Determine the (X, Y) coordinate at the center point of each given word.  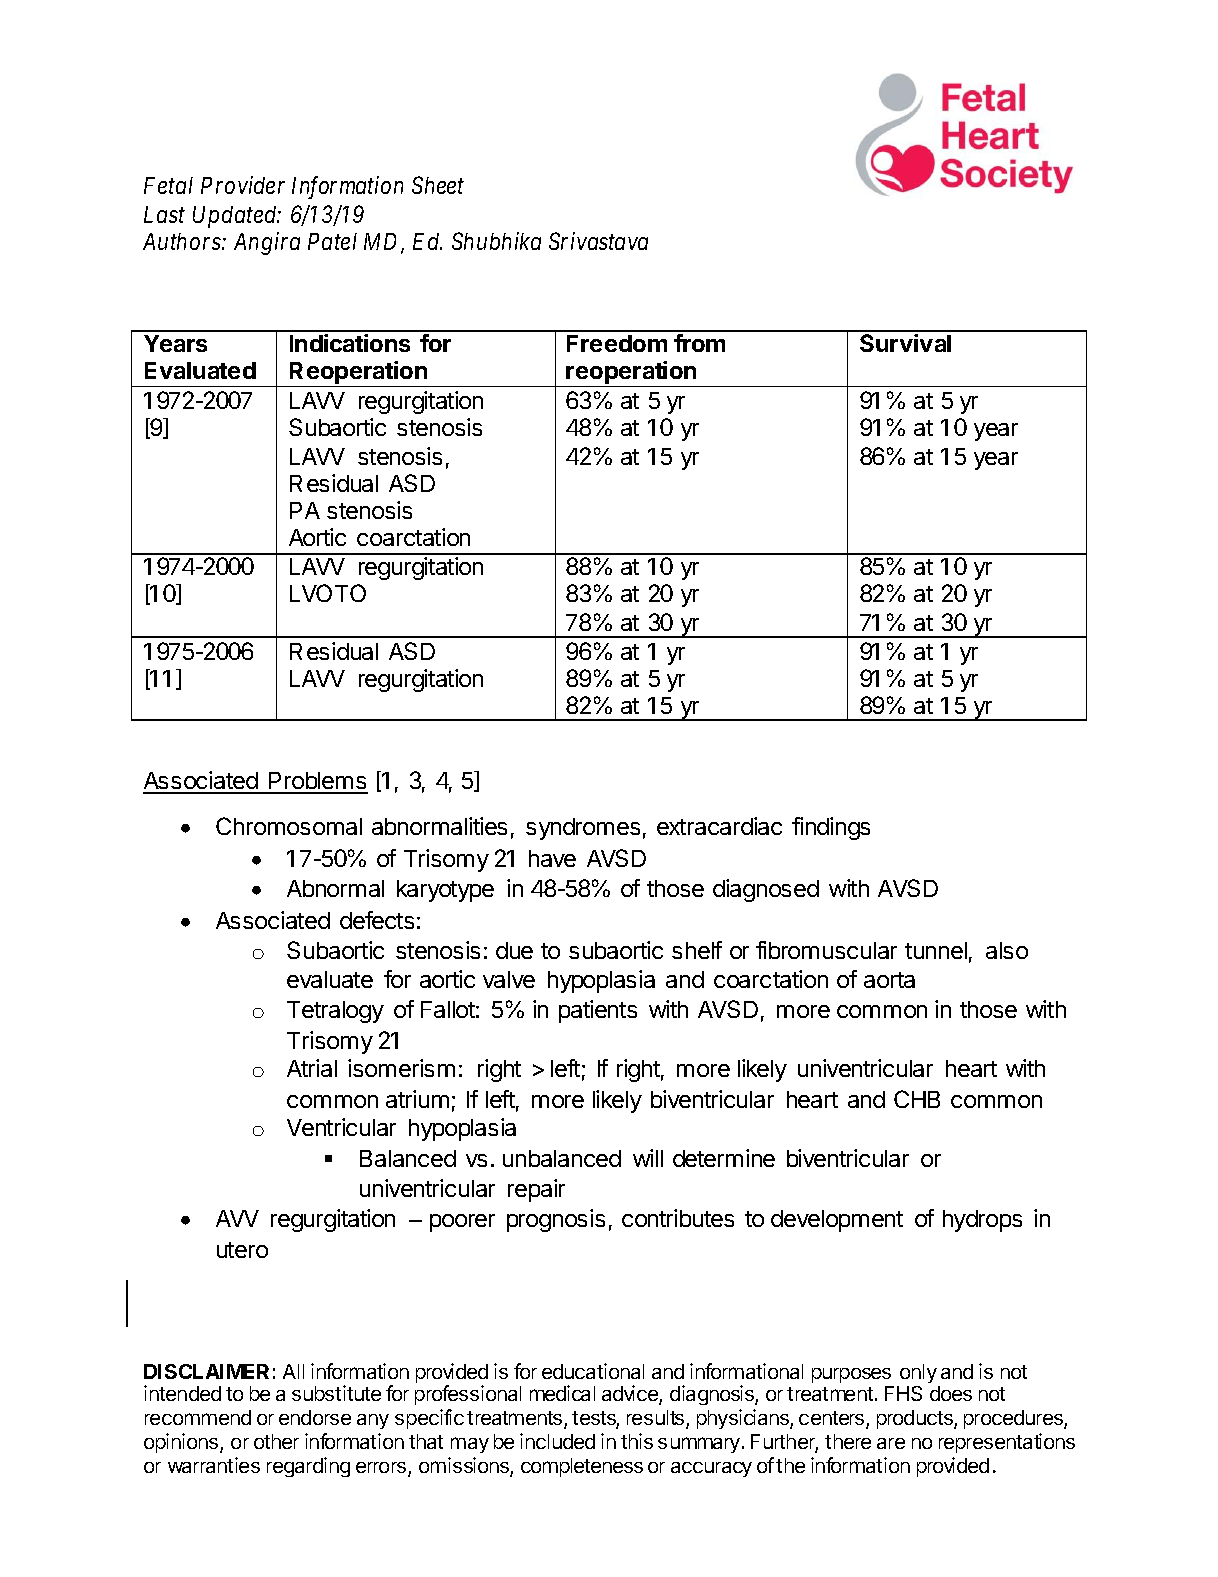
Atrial (312, 1068)
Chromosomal (289, 826)
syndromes (583, 829)
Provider (243, 185)
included (557, 1441)
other (276, 1441)
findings (831, 828)
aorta (889, 980)
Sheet (438, 185)
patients (598, 1011)
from (699, 343)
